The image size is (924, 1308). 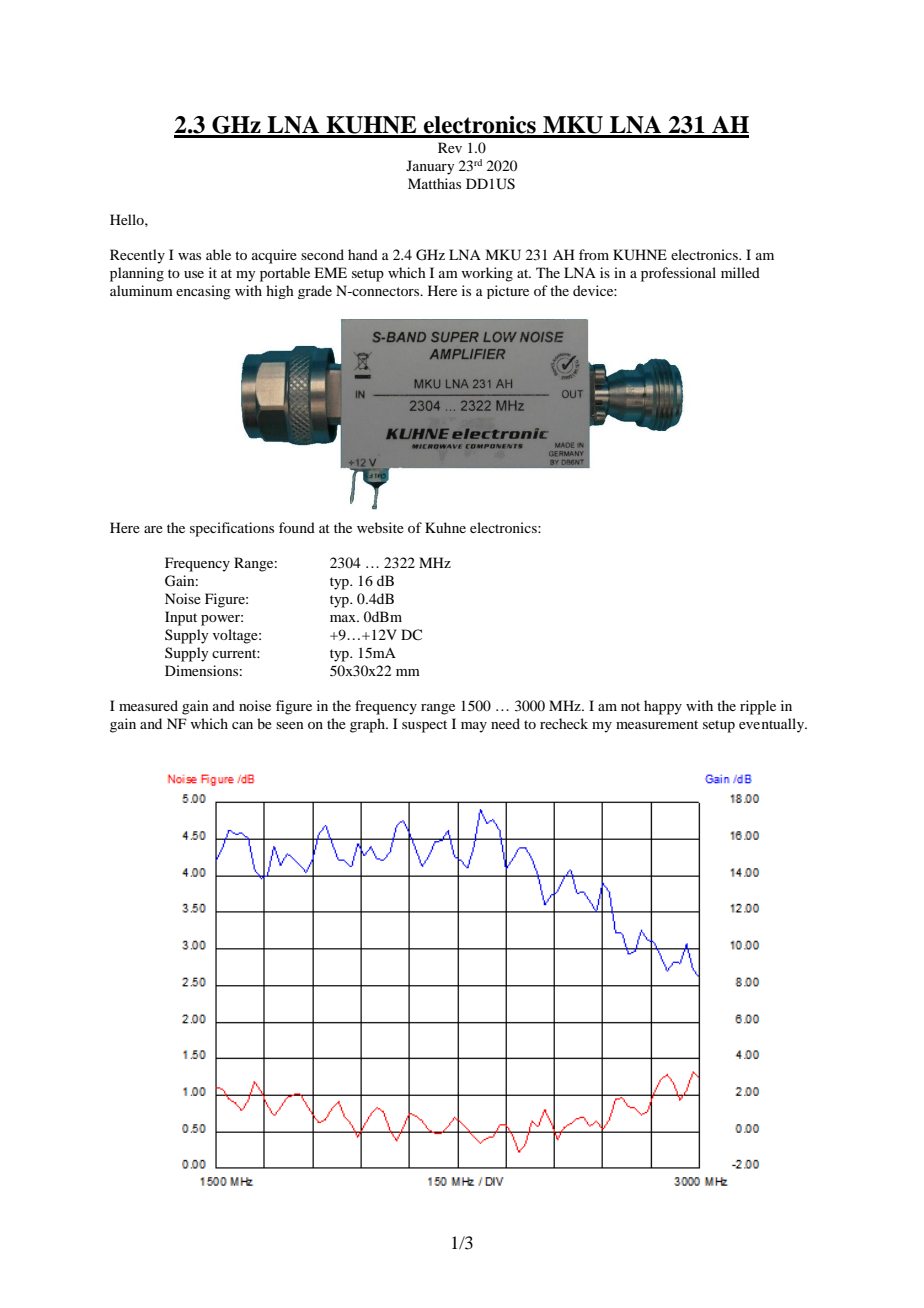 I want to click on specifications, so click(x=232, y=529).
